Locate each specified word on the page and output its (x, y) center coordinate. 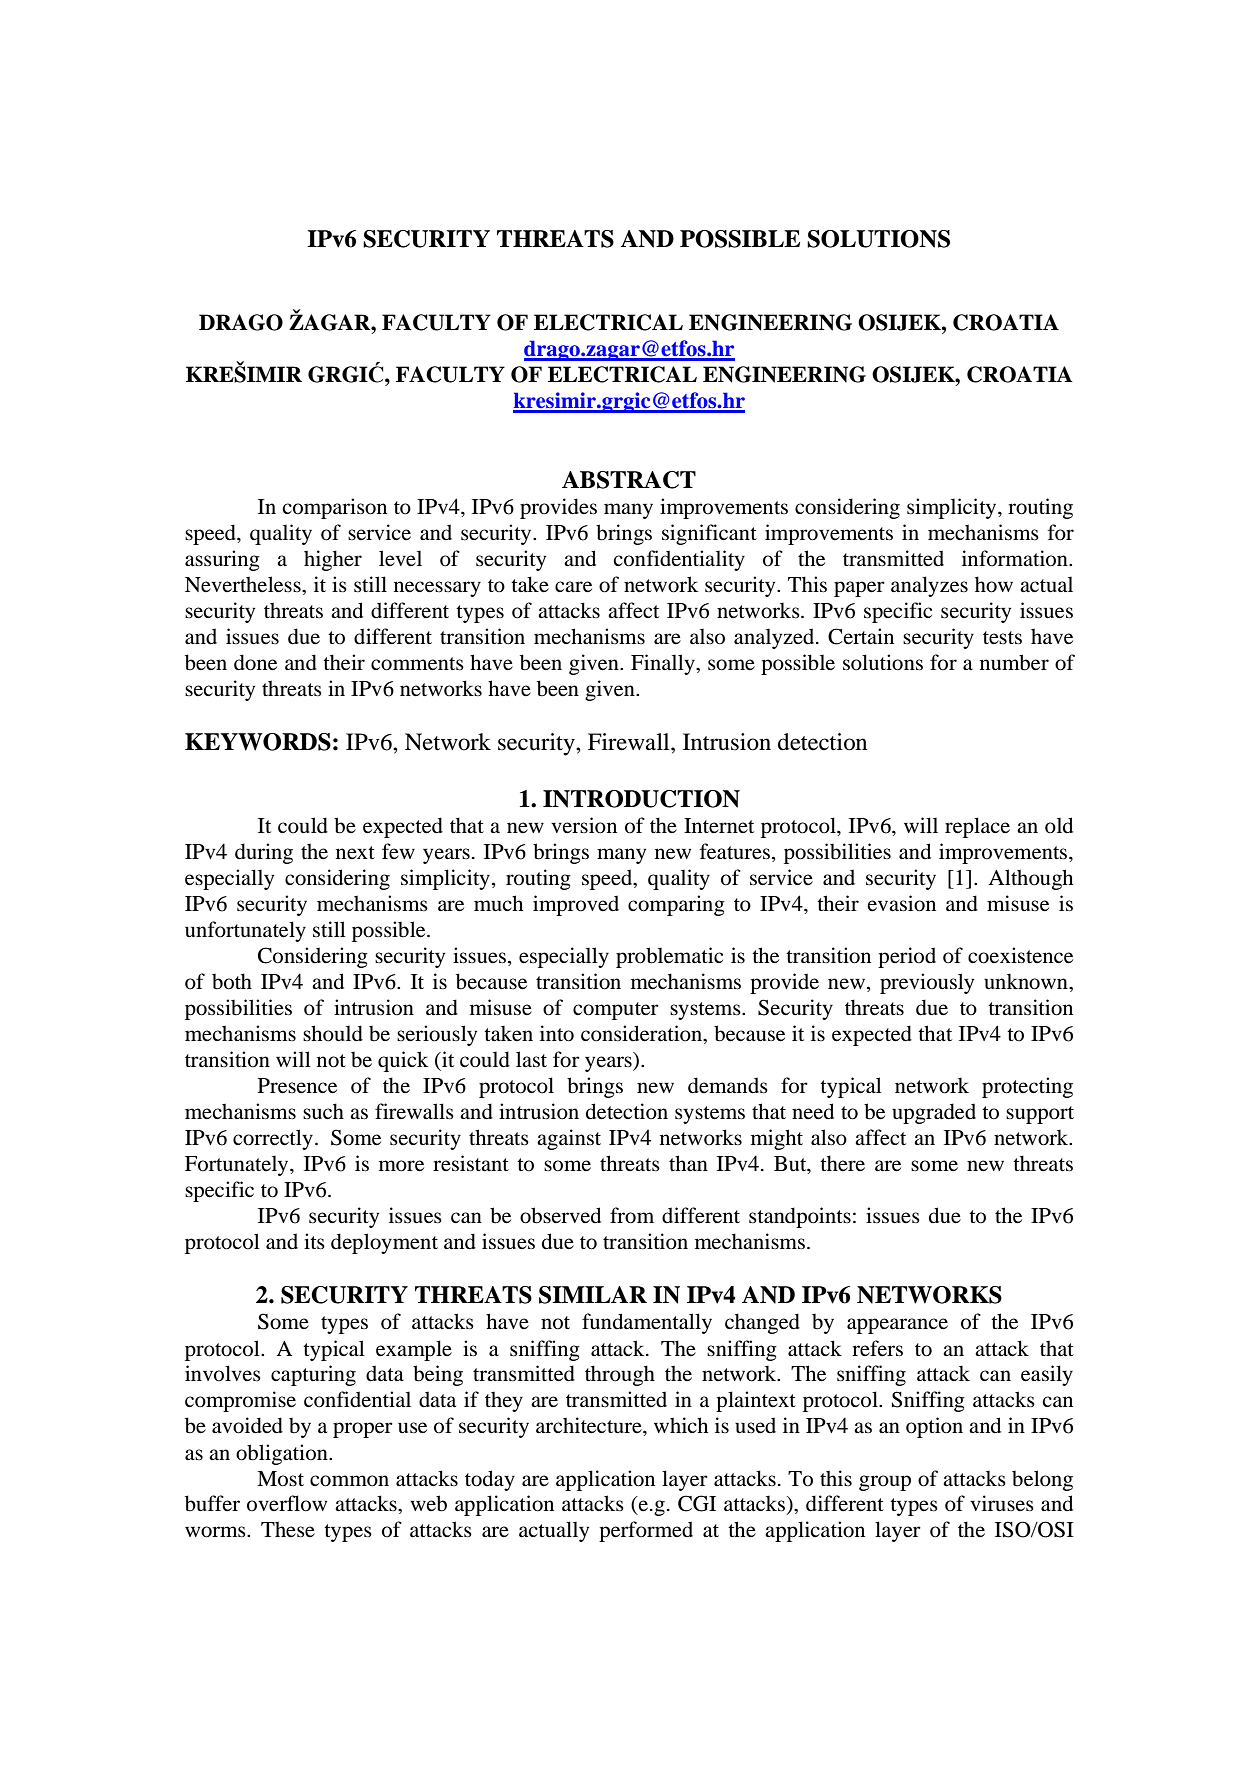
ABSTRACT (629, 480)
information (1016, 558)
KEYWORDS (258, 742)
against (569, 1139)
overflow (287, 1503)
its (314, 1241)
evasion (902, 903)
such (323, 1111)
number (1014, 662)
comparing (676, 905)
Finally (664, 664)
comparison (334, 508)
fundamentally (647, 1323)
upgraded (934, 1113)
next (355, 853)
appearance (897, 1326)
